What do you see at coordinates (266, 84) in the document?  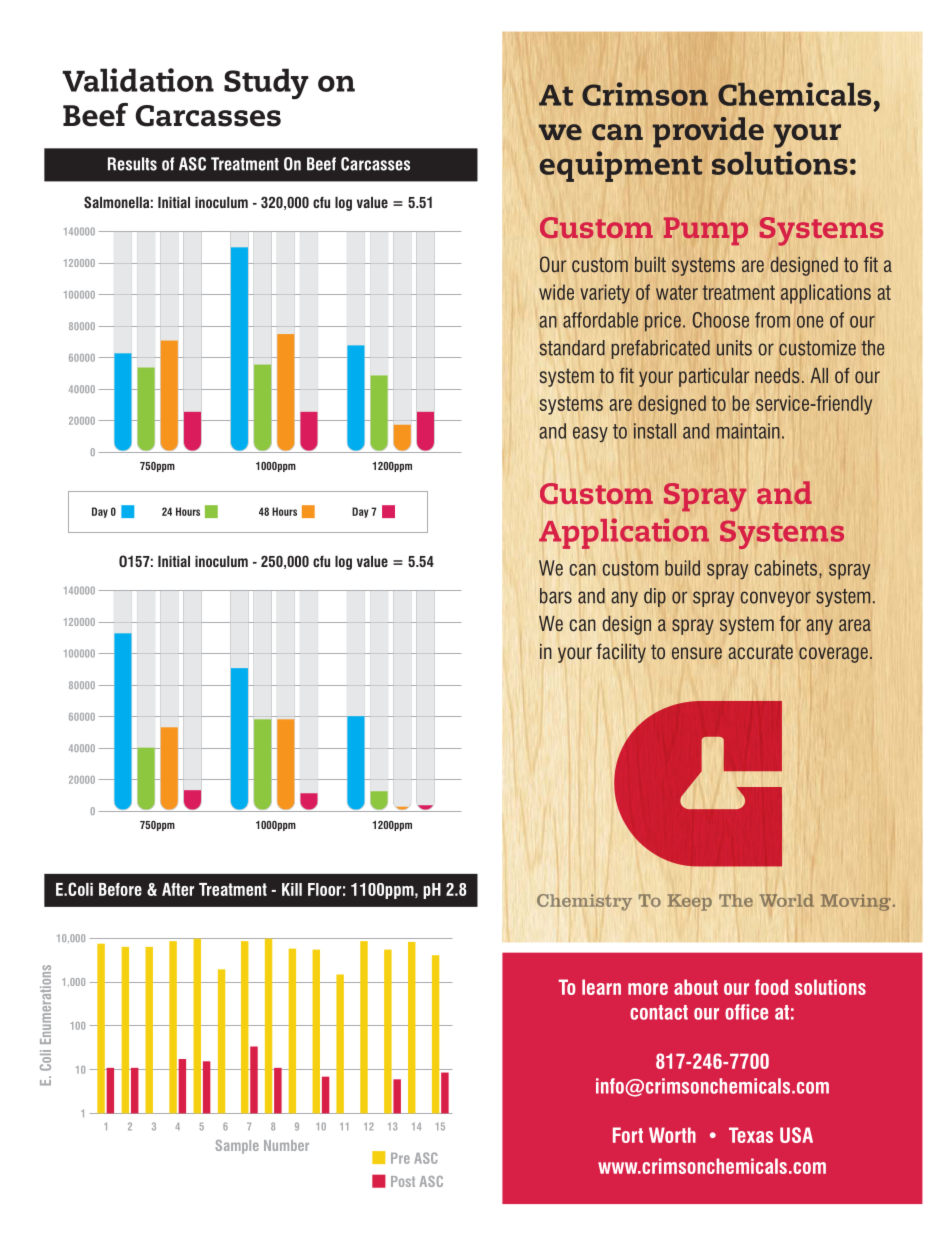 I see `Study` at bounding box center [266, 84].
